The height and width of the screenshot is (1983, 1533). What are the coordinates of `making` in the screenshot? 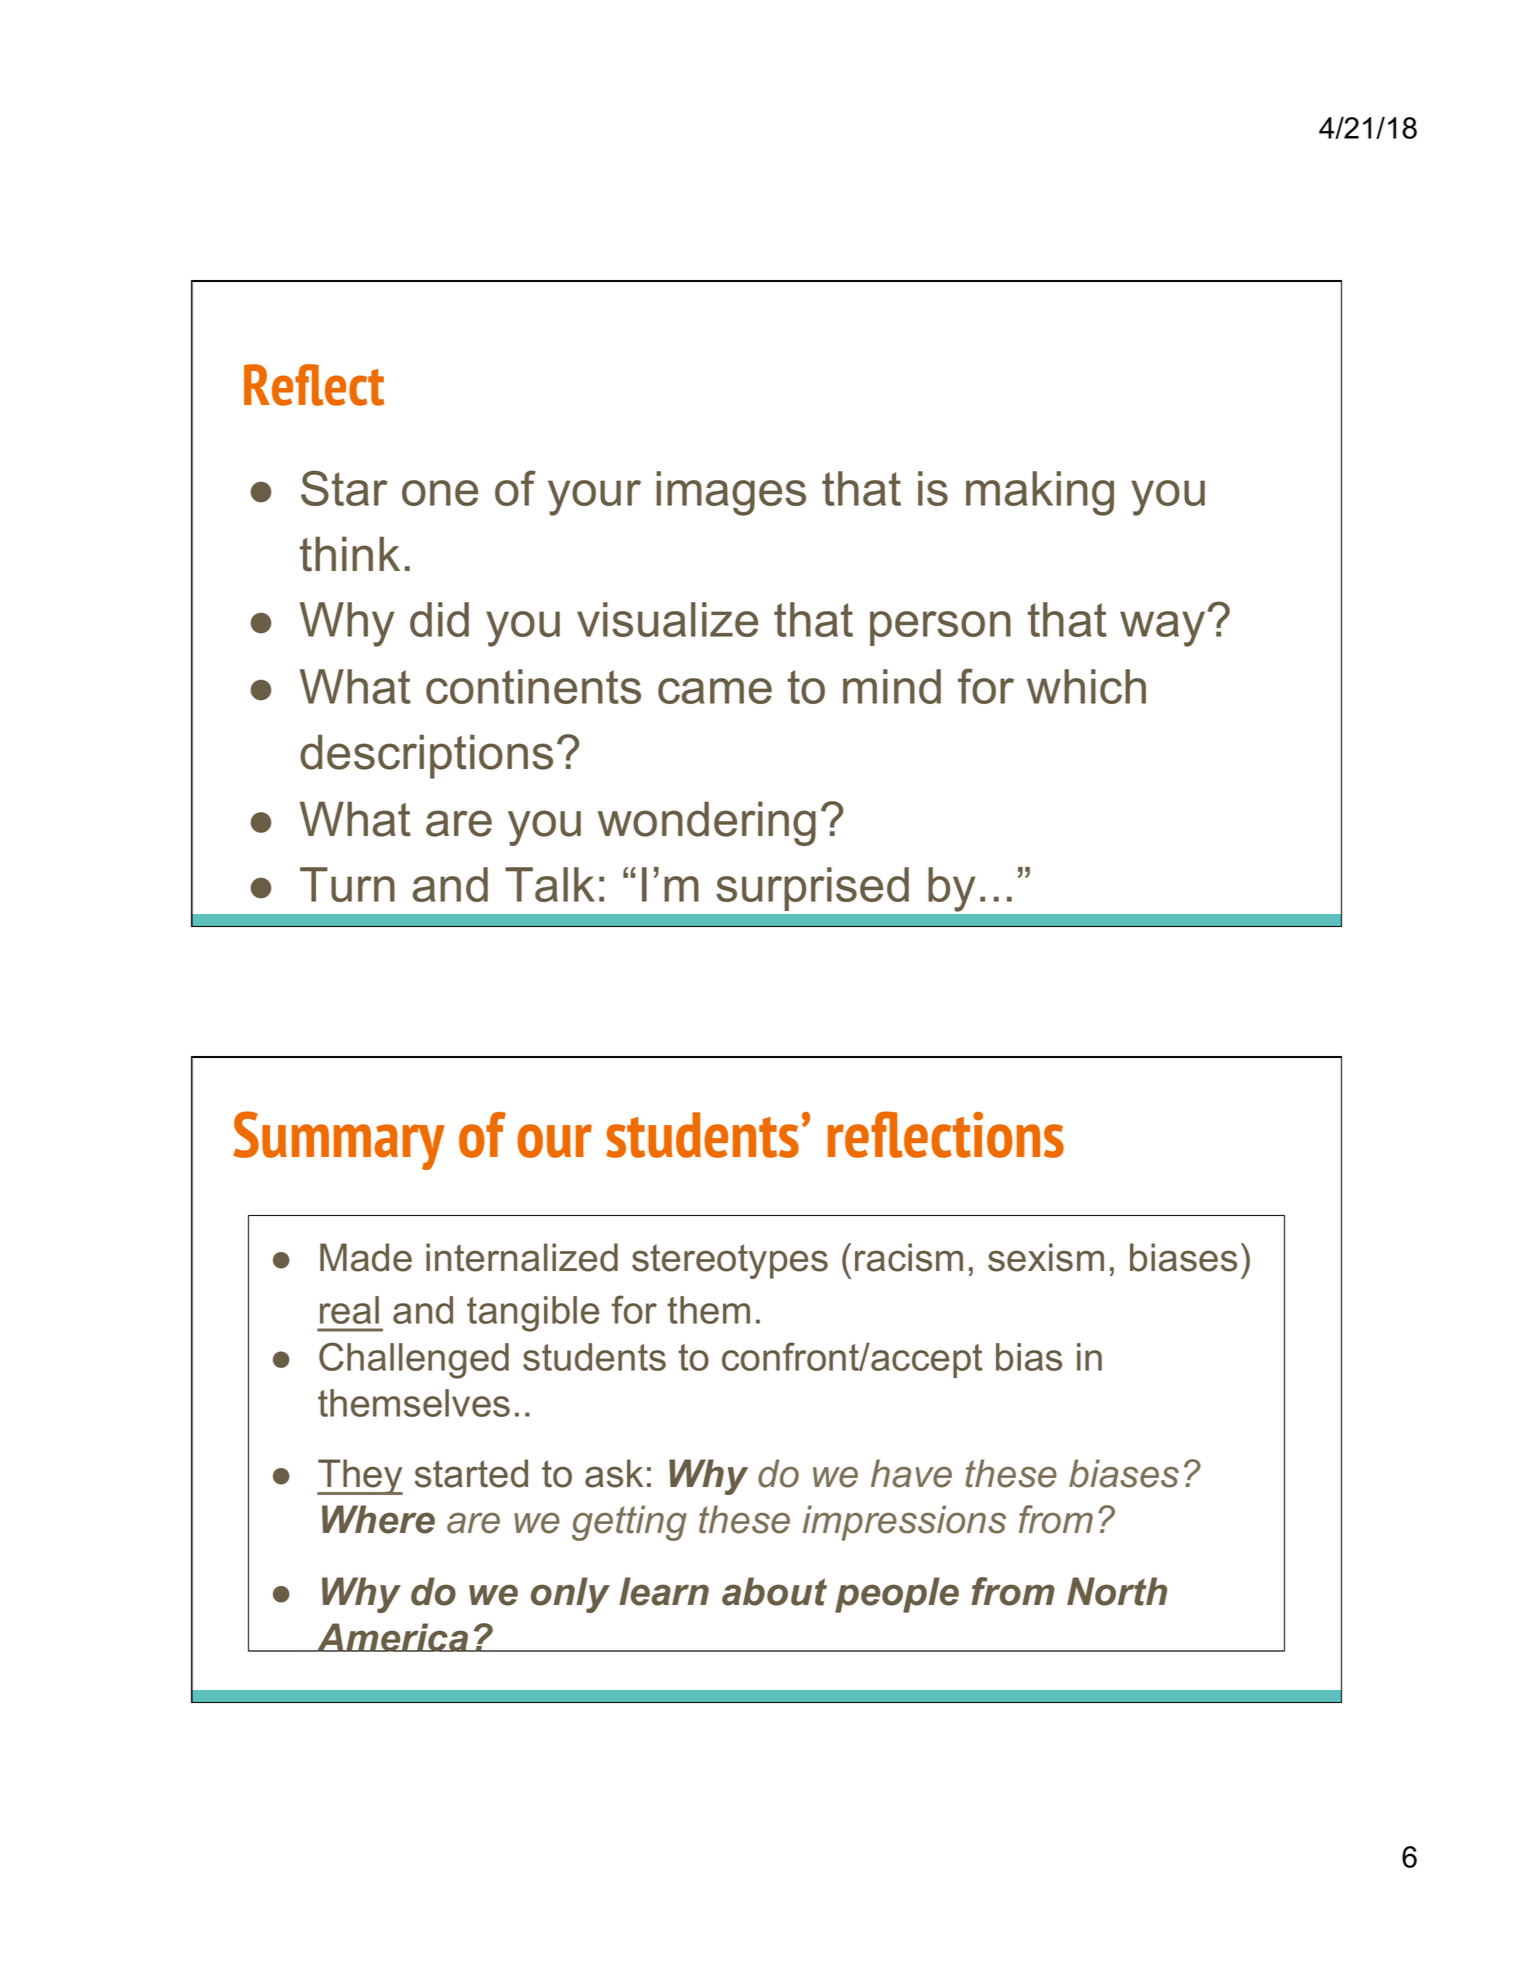 It's located at (1040, 493).
